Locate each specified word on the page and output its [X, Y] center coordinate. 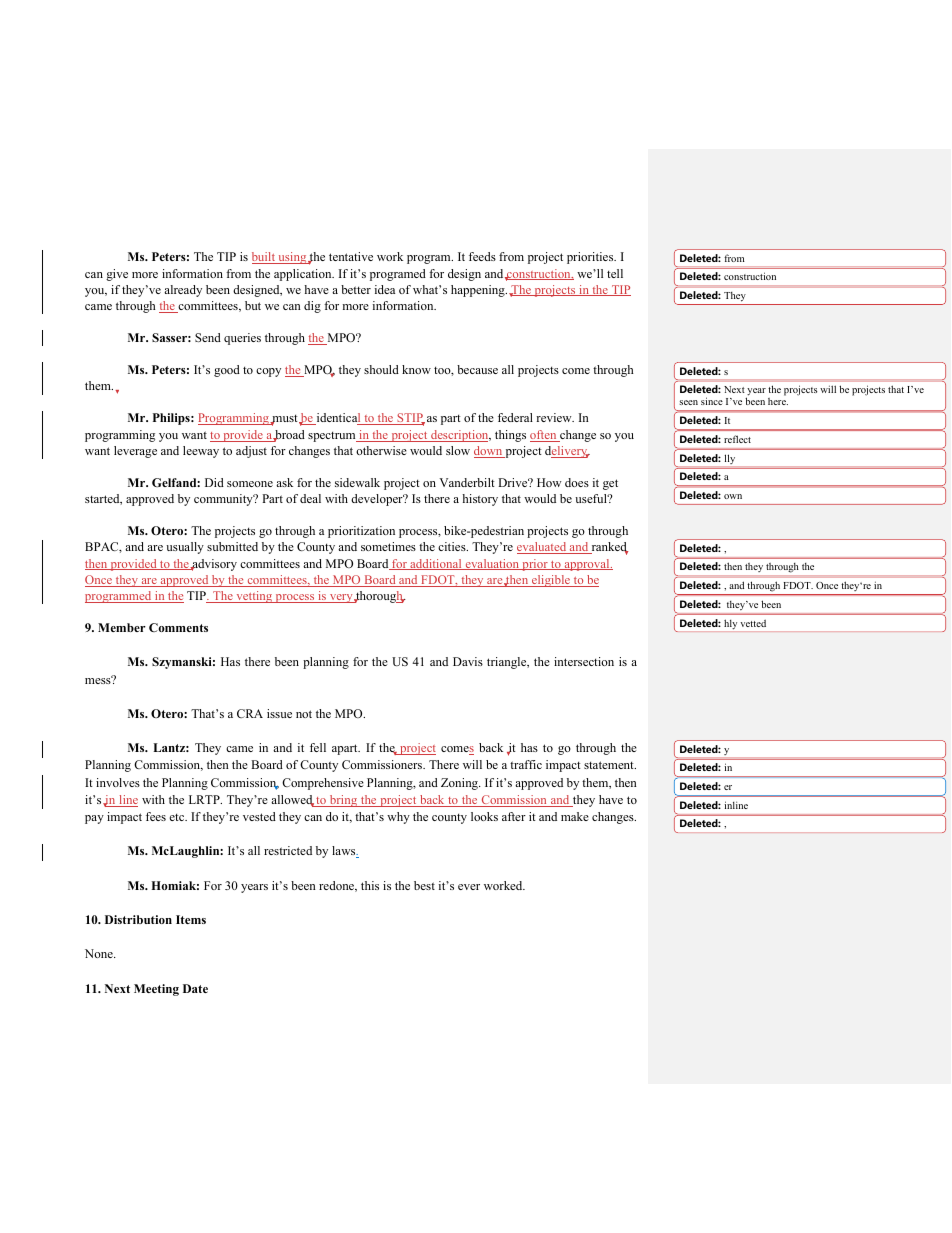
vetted [753, 623]
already [183, 291]
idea [385, 289]
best [424, 885]
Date [195, 988]
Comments [178, 627]
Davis [468, 661]
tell [615, 273]
